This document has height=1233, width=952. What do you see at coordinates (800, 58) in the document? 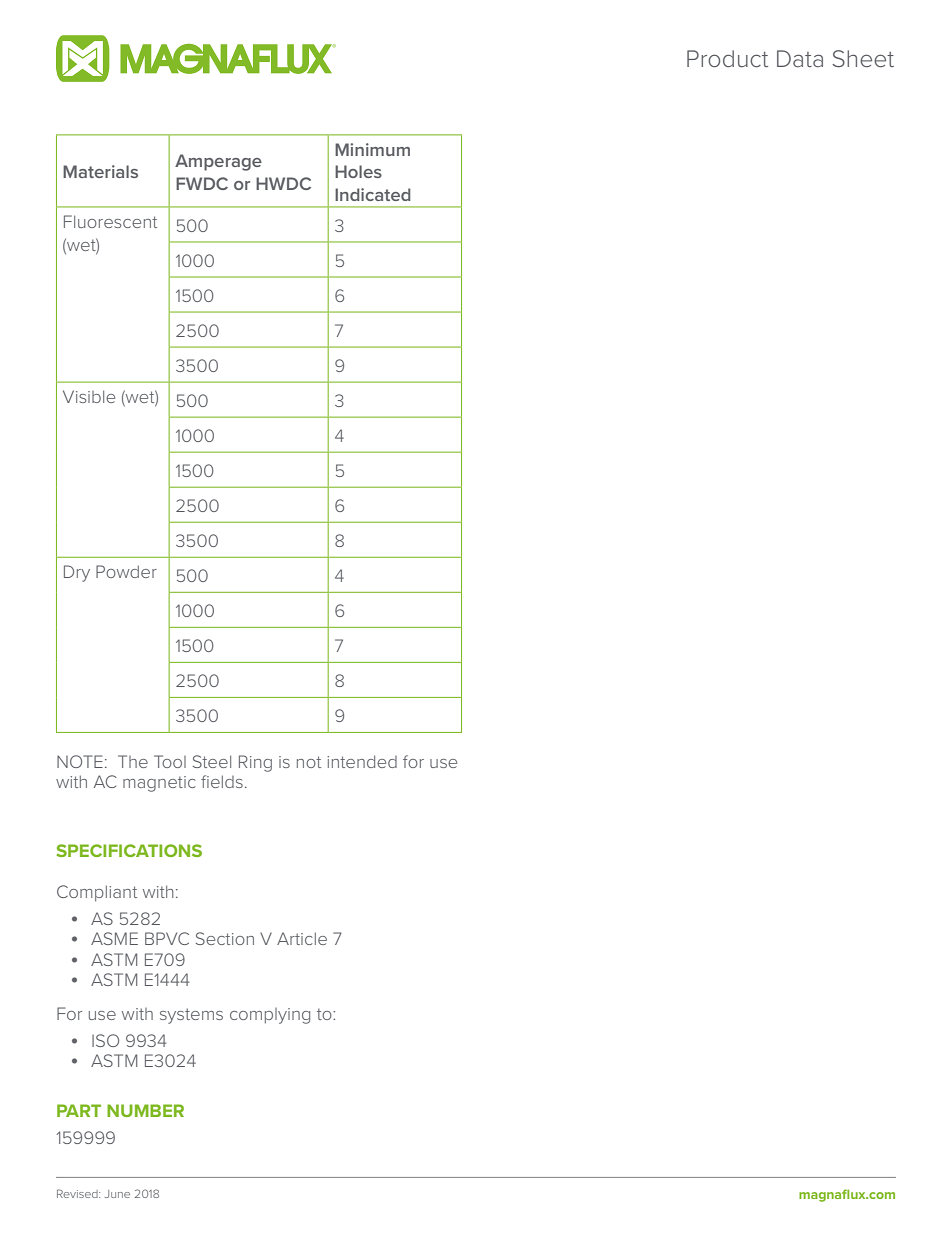
I see `Data` at bounding box center [800, 58].
